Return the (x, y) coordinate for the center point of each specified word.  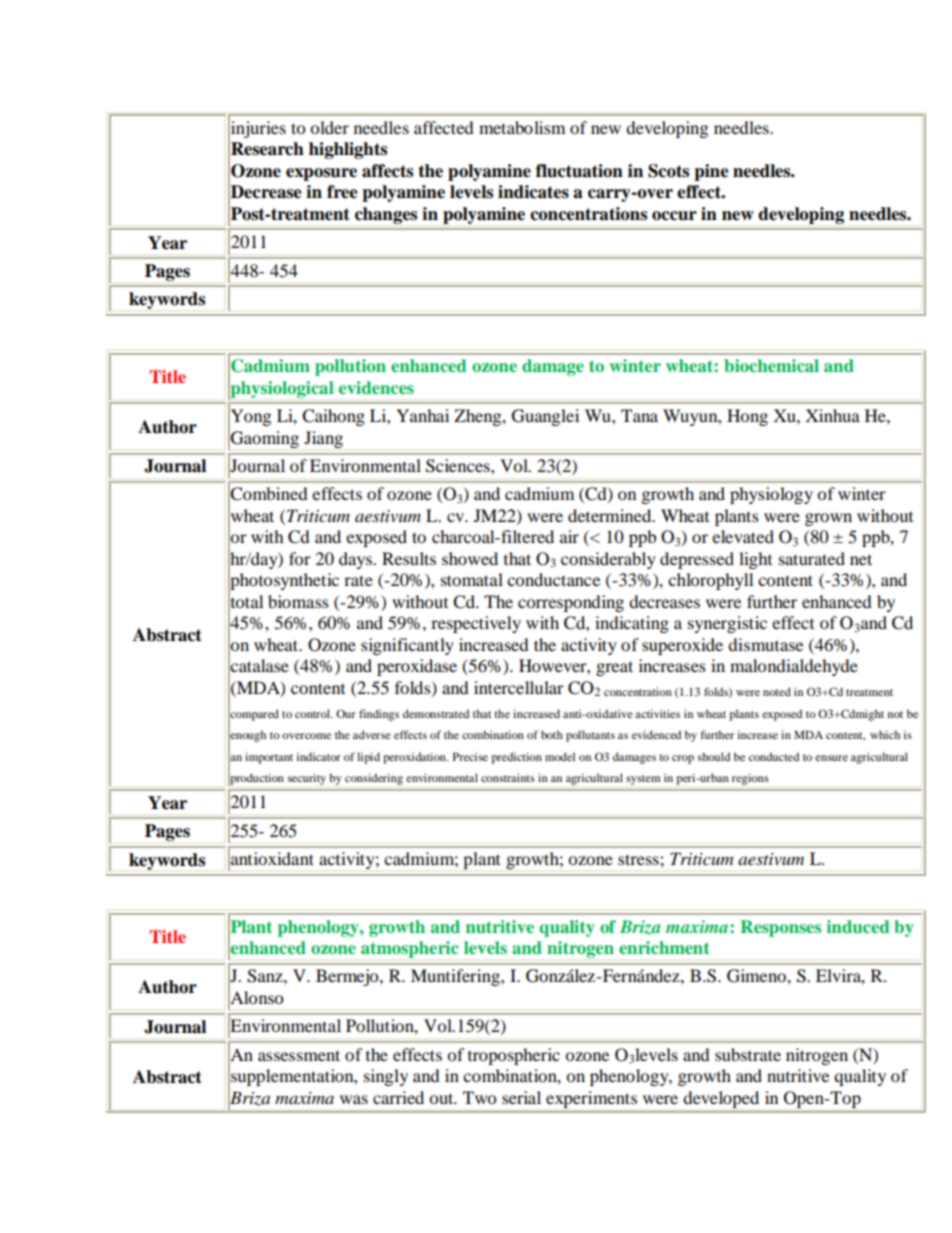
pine (711, 172)
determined (611, 515)
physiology (771, 495)
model (560, 756)
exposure (321, 174)
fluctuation (579, 171)
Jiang (323, 439)
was (354, 1099)
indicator (319, 756)
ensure (831, 758)
